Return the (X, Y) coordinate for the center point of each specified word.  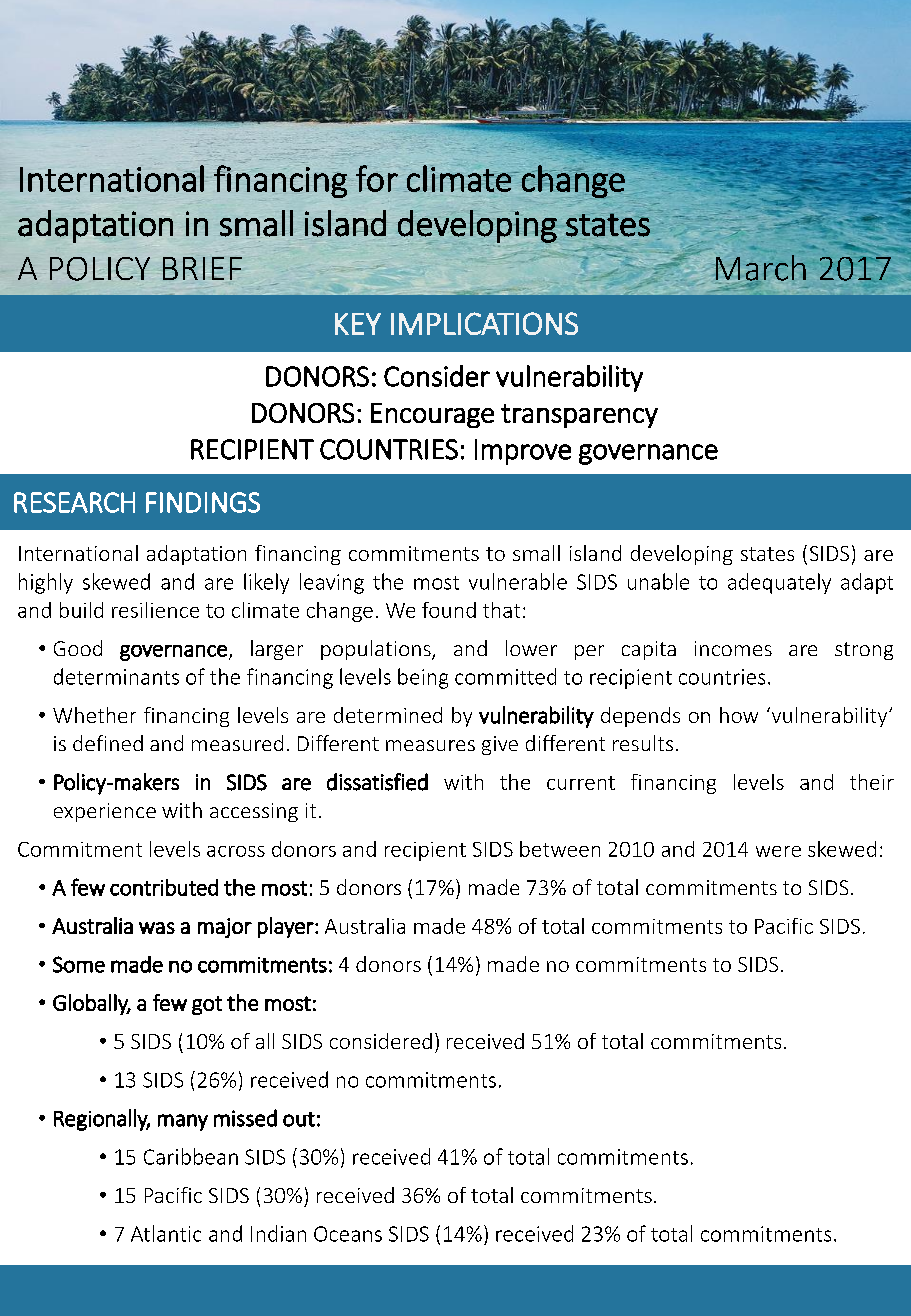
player (287, 927)
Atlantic (166, 1233)
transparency (579, 416)
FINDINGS (203, 502)
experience (105, 812)
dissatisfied (377, 782)
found (449, 610)
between (560, 849)
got (207, 1005)
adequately (779, 583)
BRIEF (202, 268)
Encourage (432, 415)
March (761, 268)
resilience (155, 610)
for (377, 178)
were (778, 851)
